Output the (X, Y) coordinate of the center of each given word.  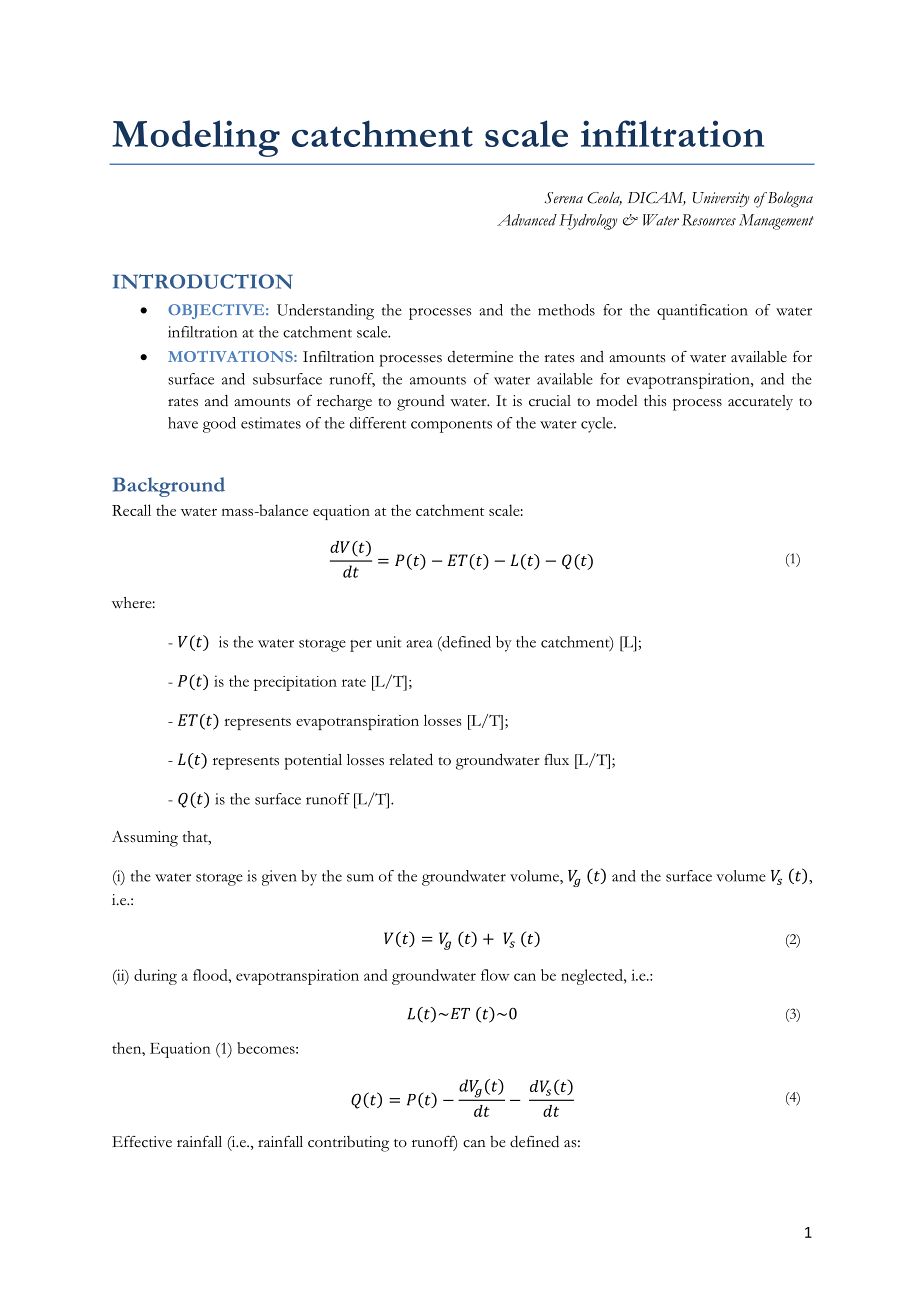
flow (495, 975)
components (451, 426)
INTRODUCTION (203, 281)
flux (556, 759)
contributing (348, 1144)
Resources (709, 220)
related (411, 759)
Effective (142, 1142)
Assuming (145, 839)
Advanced (527, 220)
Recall (131, 510)
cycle (598, 425)
